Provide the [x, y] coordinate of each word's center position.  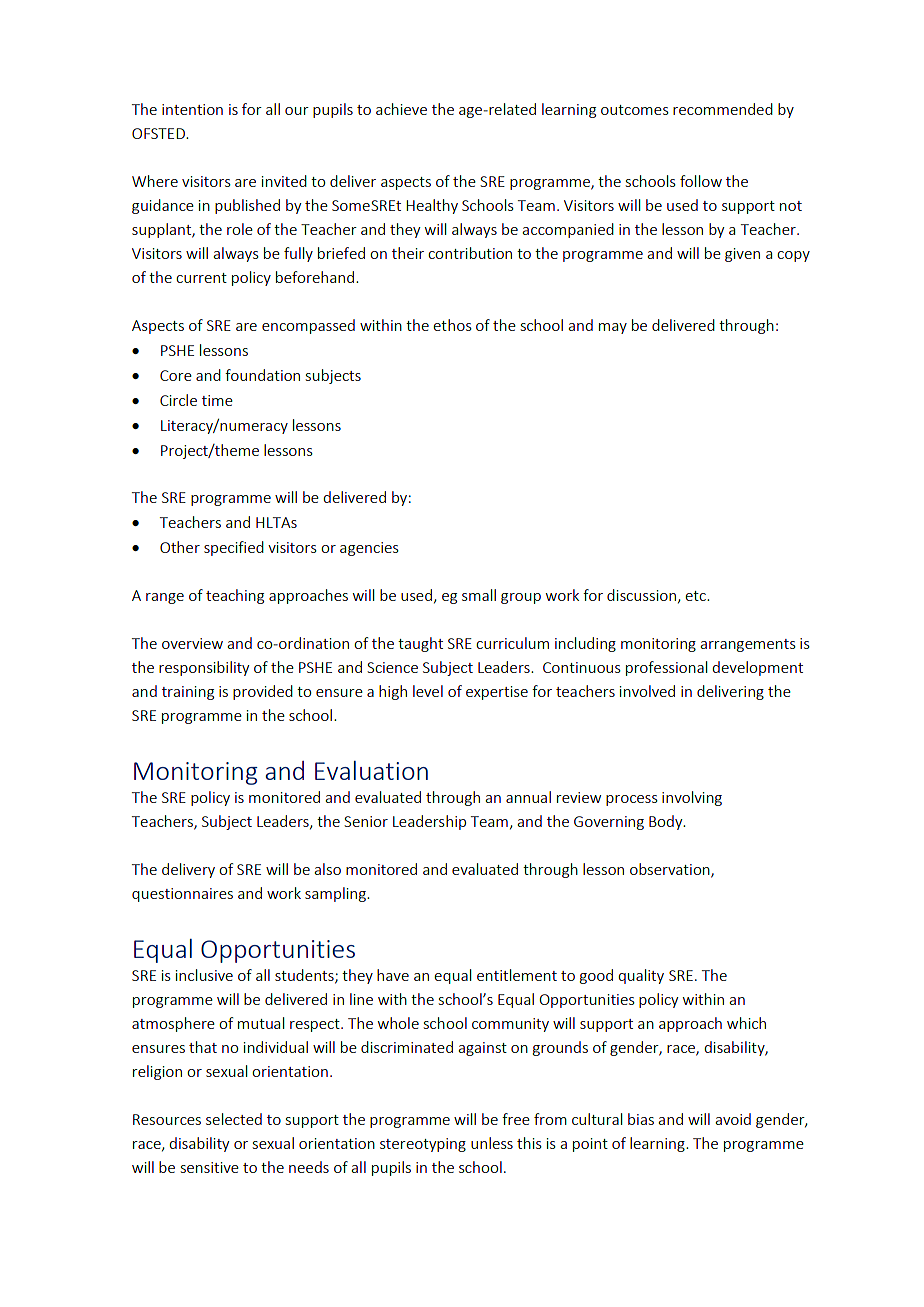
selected [234, 1119]
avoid [733, 1119]
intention [192, 109]
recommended [723, 109]
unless [492, 1143]
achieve [401, 109]
